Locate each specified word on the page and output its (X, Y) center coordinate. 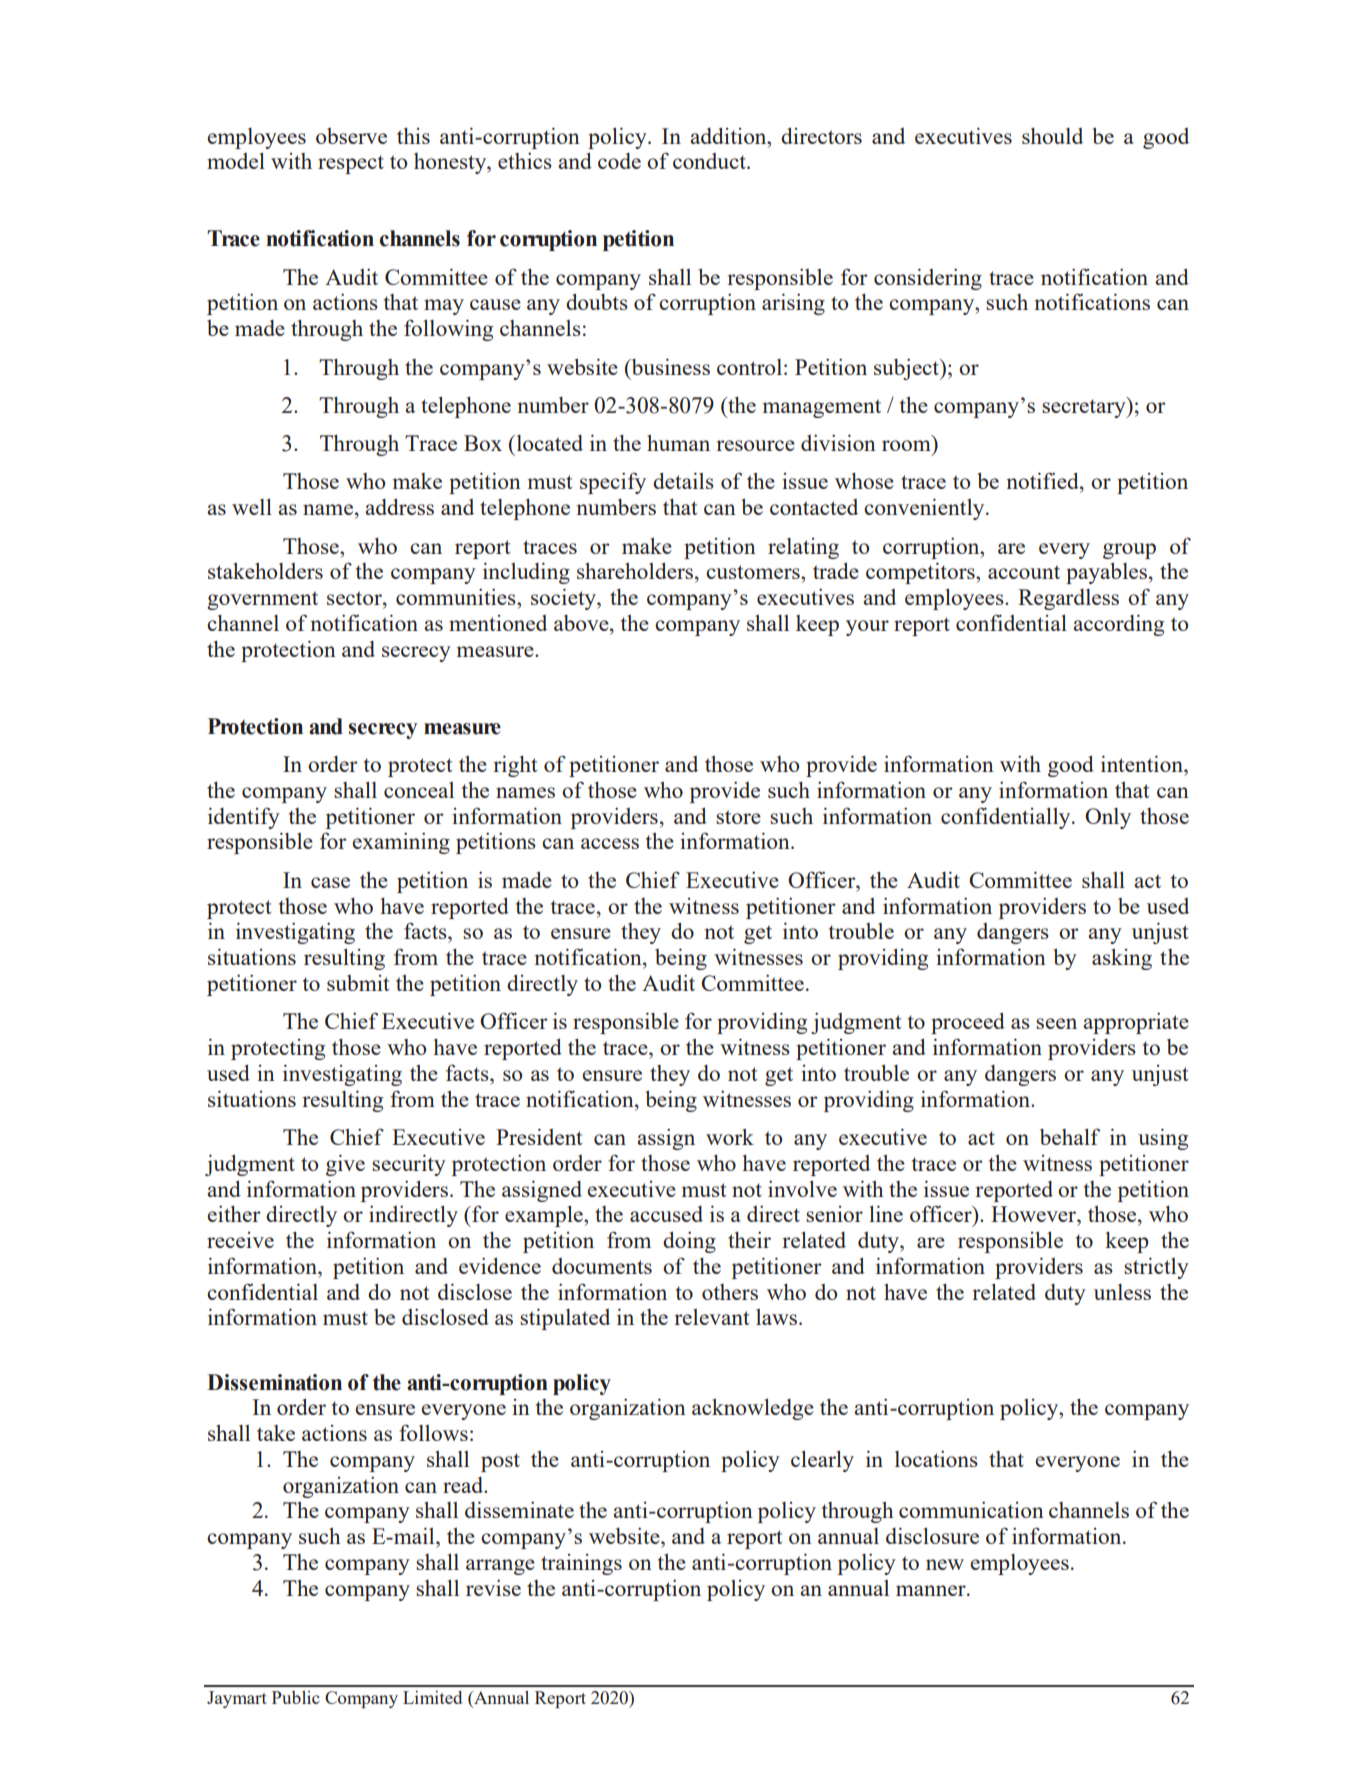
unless (1122, 1292)
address (399, 506)
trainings (581, 1564)
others (730, 1292)
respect (351, 164)
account (1024, 572)
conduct (710, 161)
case (330, 882)
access (610, 843)
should (1052, 136)
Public (296, 1697)
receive (240, 1240)
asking (1122, 959)
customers (754, 572)
